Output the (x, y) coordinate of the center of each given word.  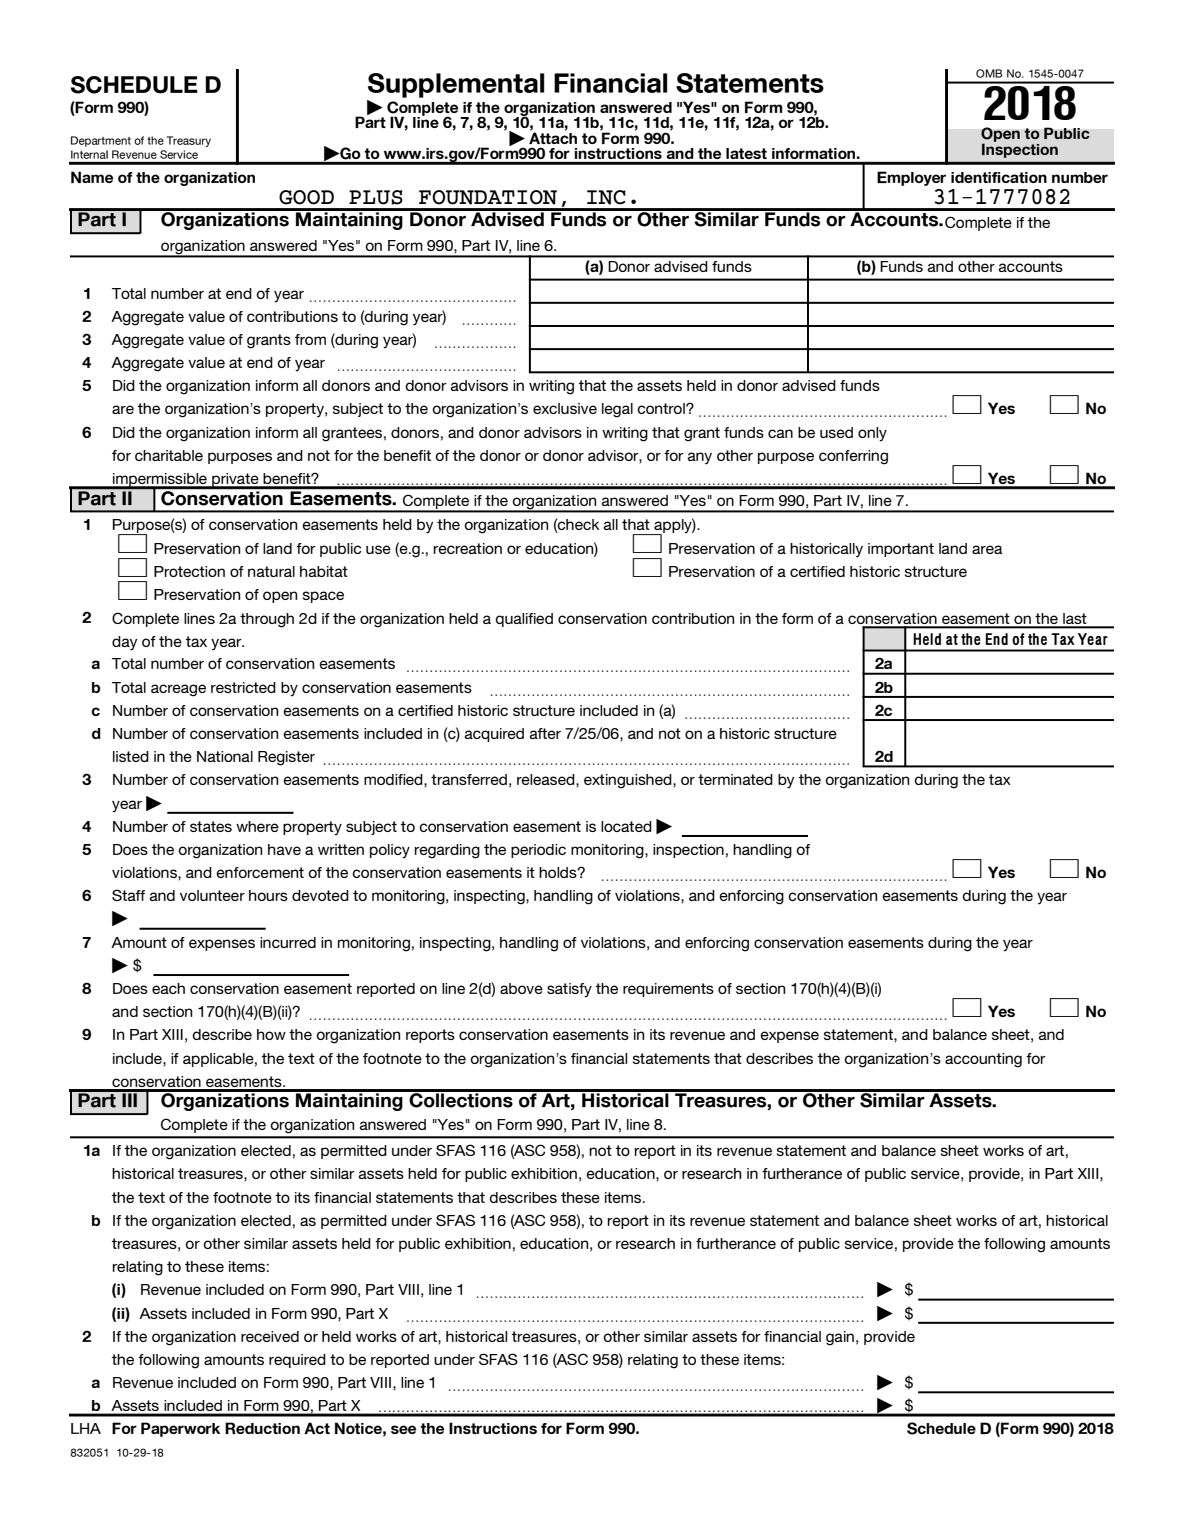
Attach (553, 137)
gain (840, 1338)
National (225, 756)
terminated (735, 779)
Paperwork (180, 1429)
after (545, 733)
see (403, 1429)
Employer (911, 178)
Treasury (189, 141)
